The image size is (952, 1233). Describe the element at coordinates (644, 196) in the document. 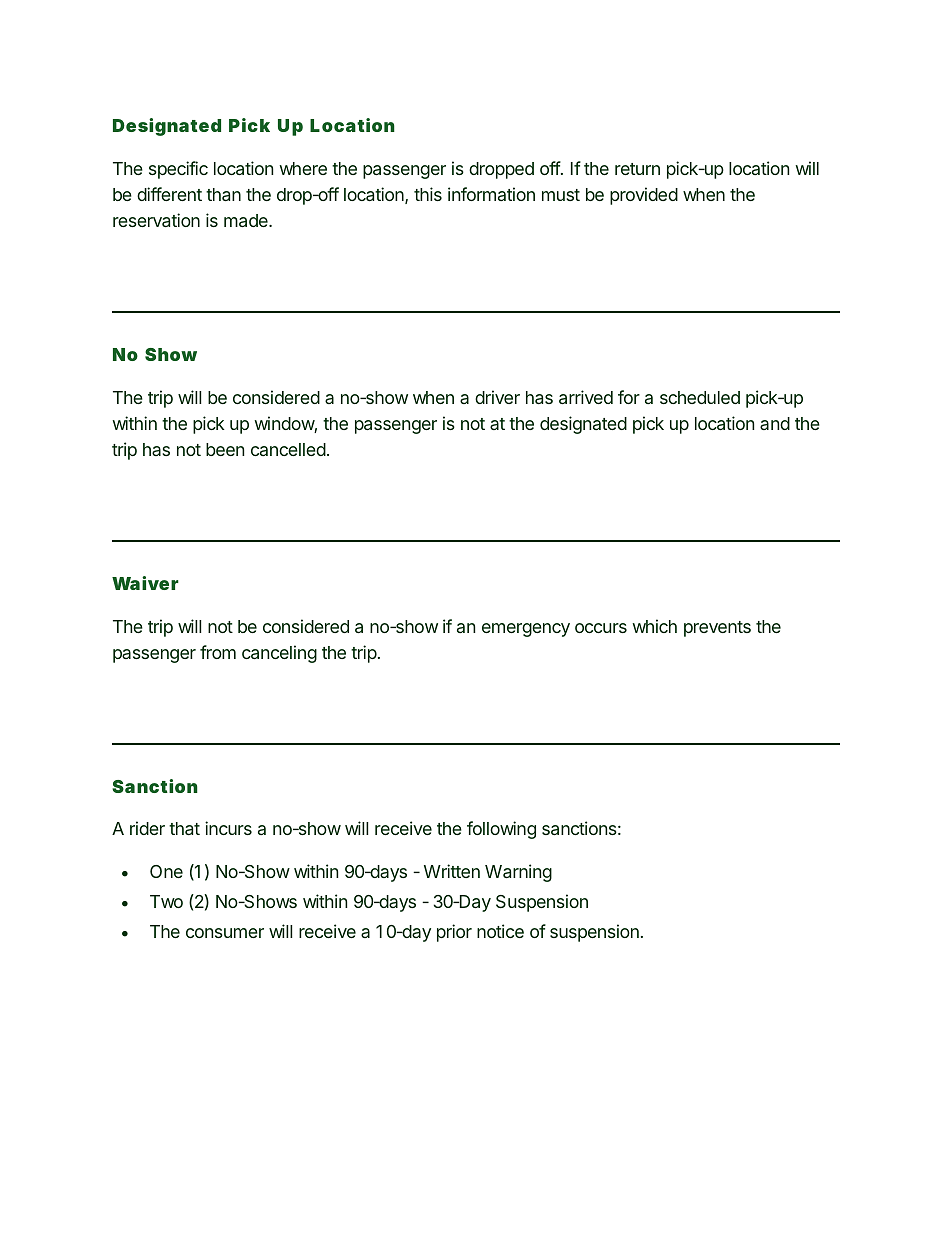

I see `provided` at that location.
